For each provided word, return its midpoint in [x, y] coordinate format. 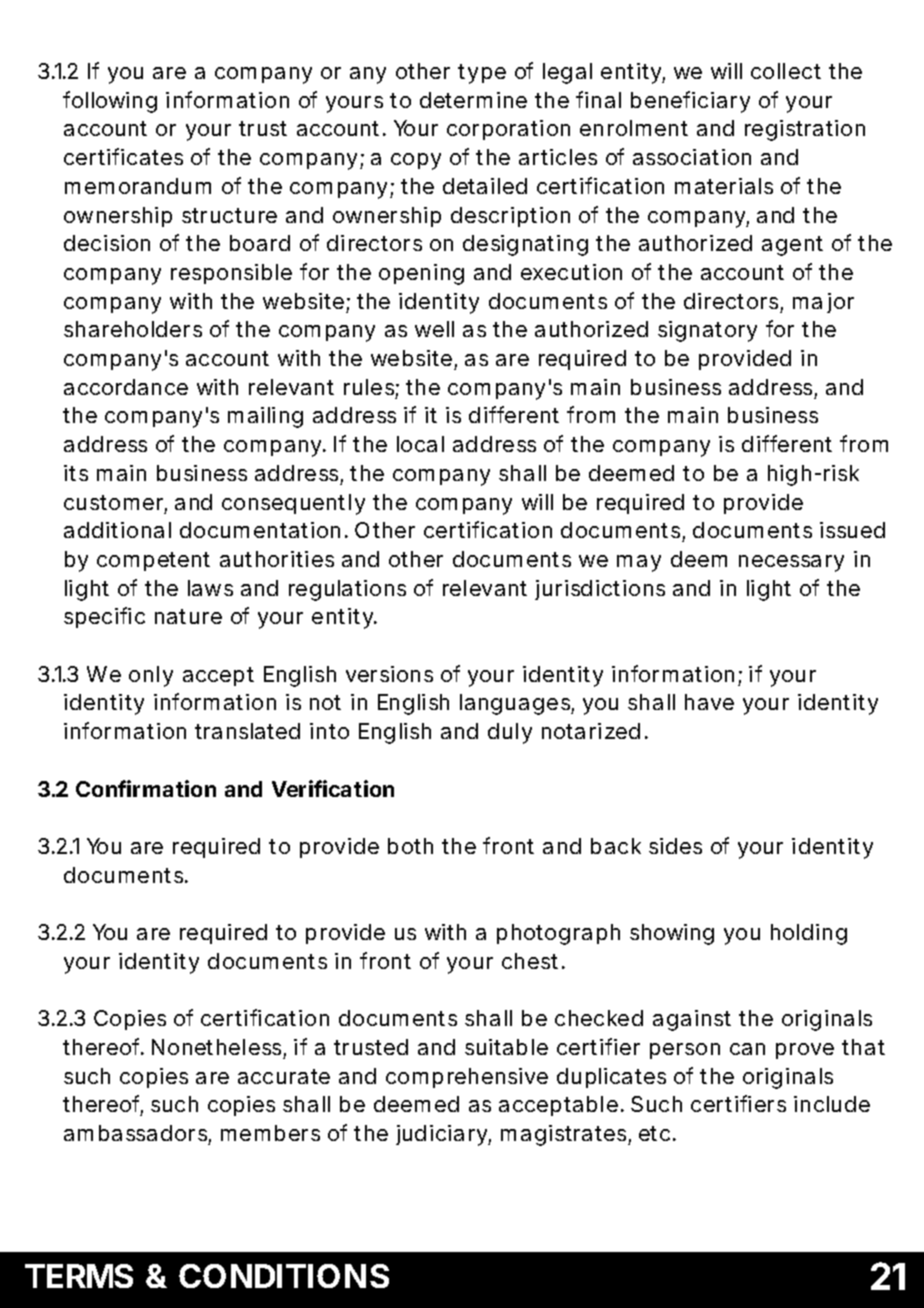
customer [115, 504]
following [110, 102]
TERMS [79, 1276]
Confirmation [146, 788]
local [420, 444]
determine [473, 100]
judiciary [443, 1135]
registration [805, 130]
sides [675, 846]
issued [852, 530]
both [410, 846]
